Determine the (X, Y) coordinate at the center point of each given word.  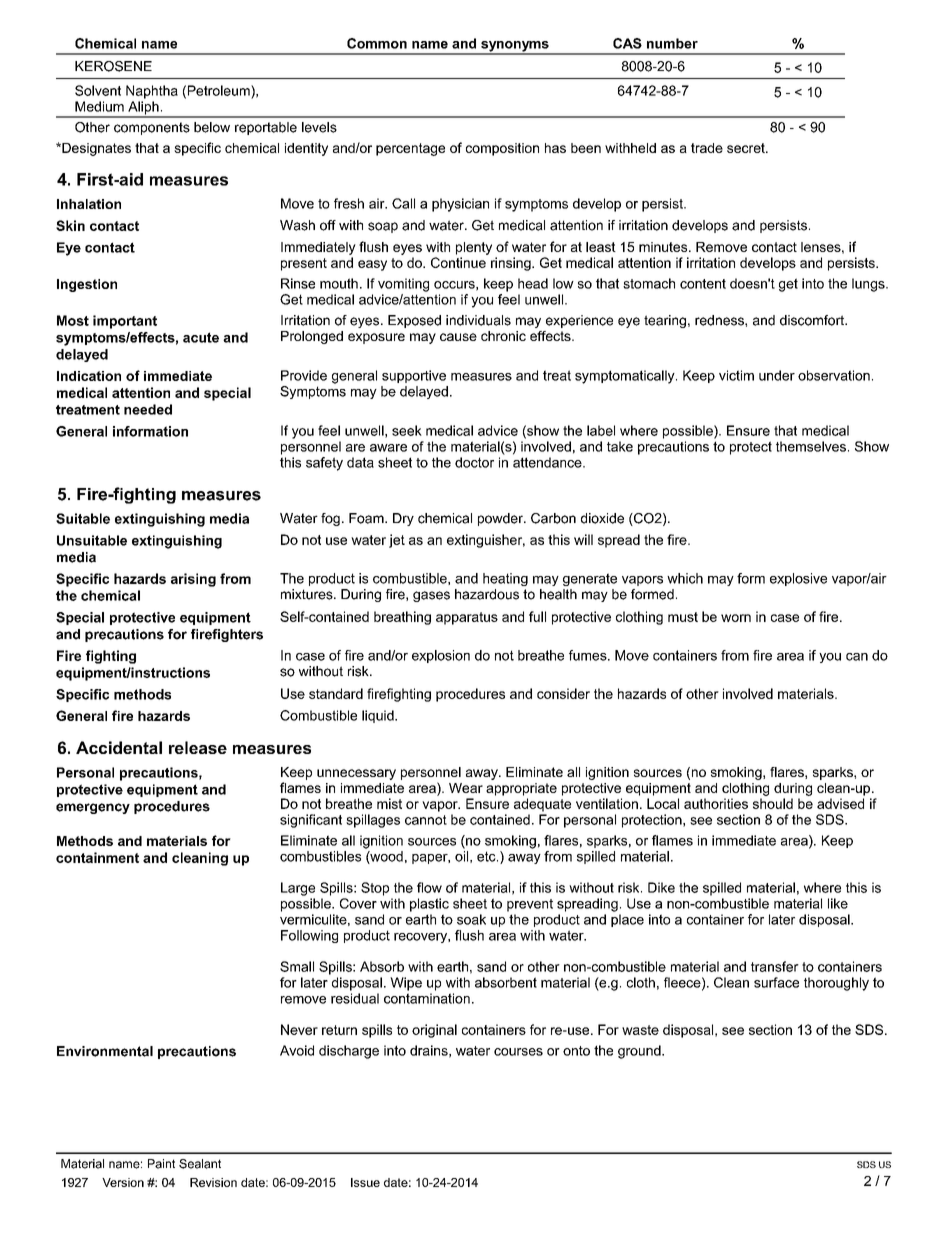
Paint (161, 1164)
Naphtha (152, 92)
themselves (811, 446)
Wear (466, 788)
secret (747, 148)
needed (148, 409)
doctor (474, 462)
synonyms (515, 47)
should (773, 803)
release (198, 747)
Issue (365, 1182)
